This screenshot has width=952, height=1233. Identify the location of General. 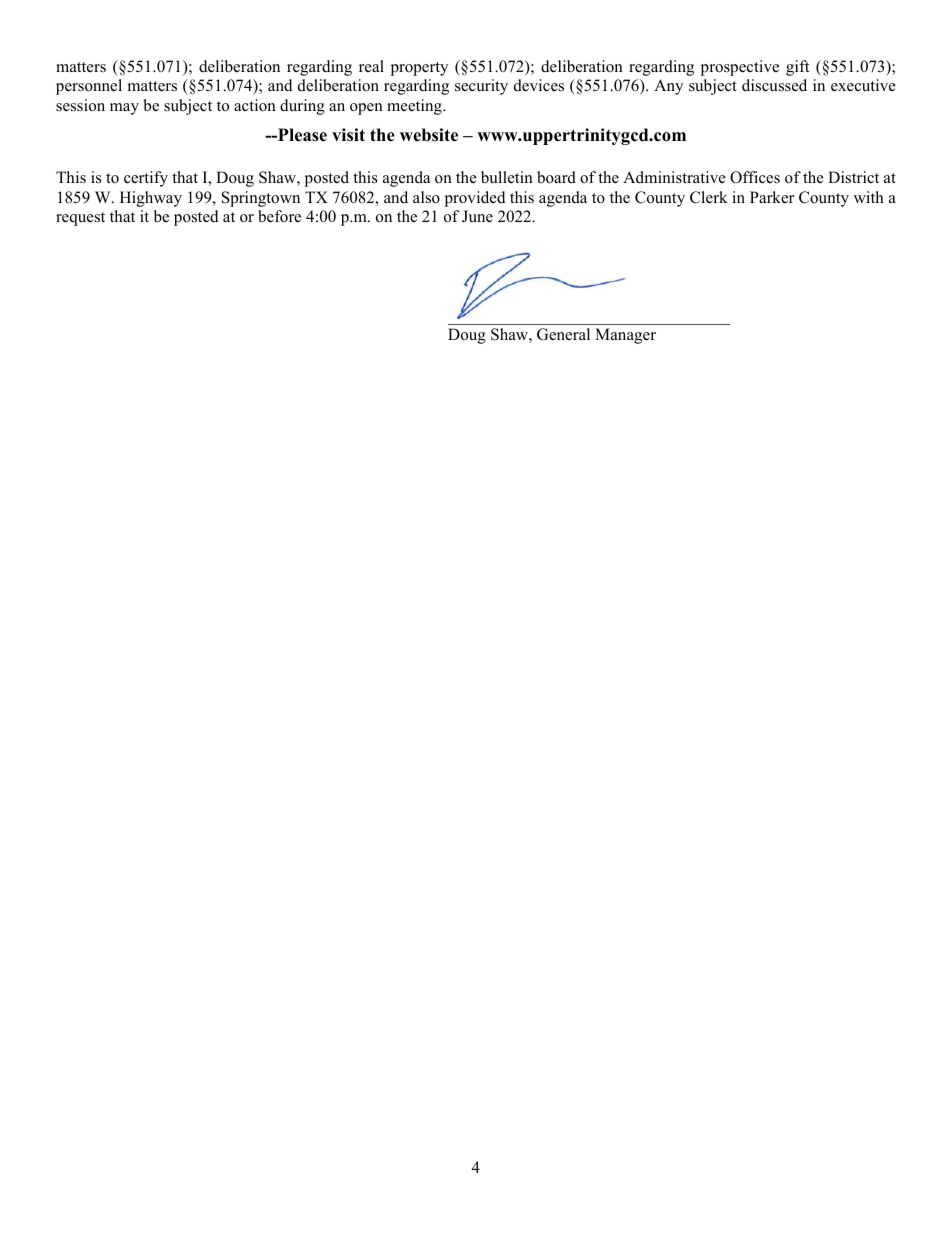
(563, 334).
